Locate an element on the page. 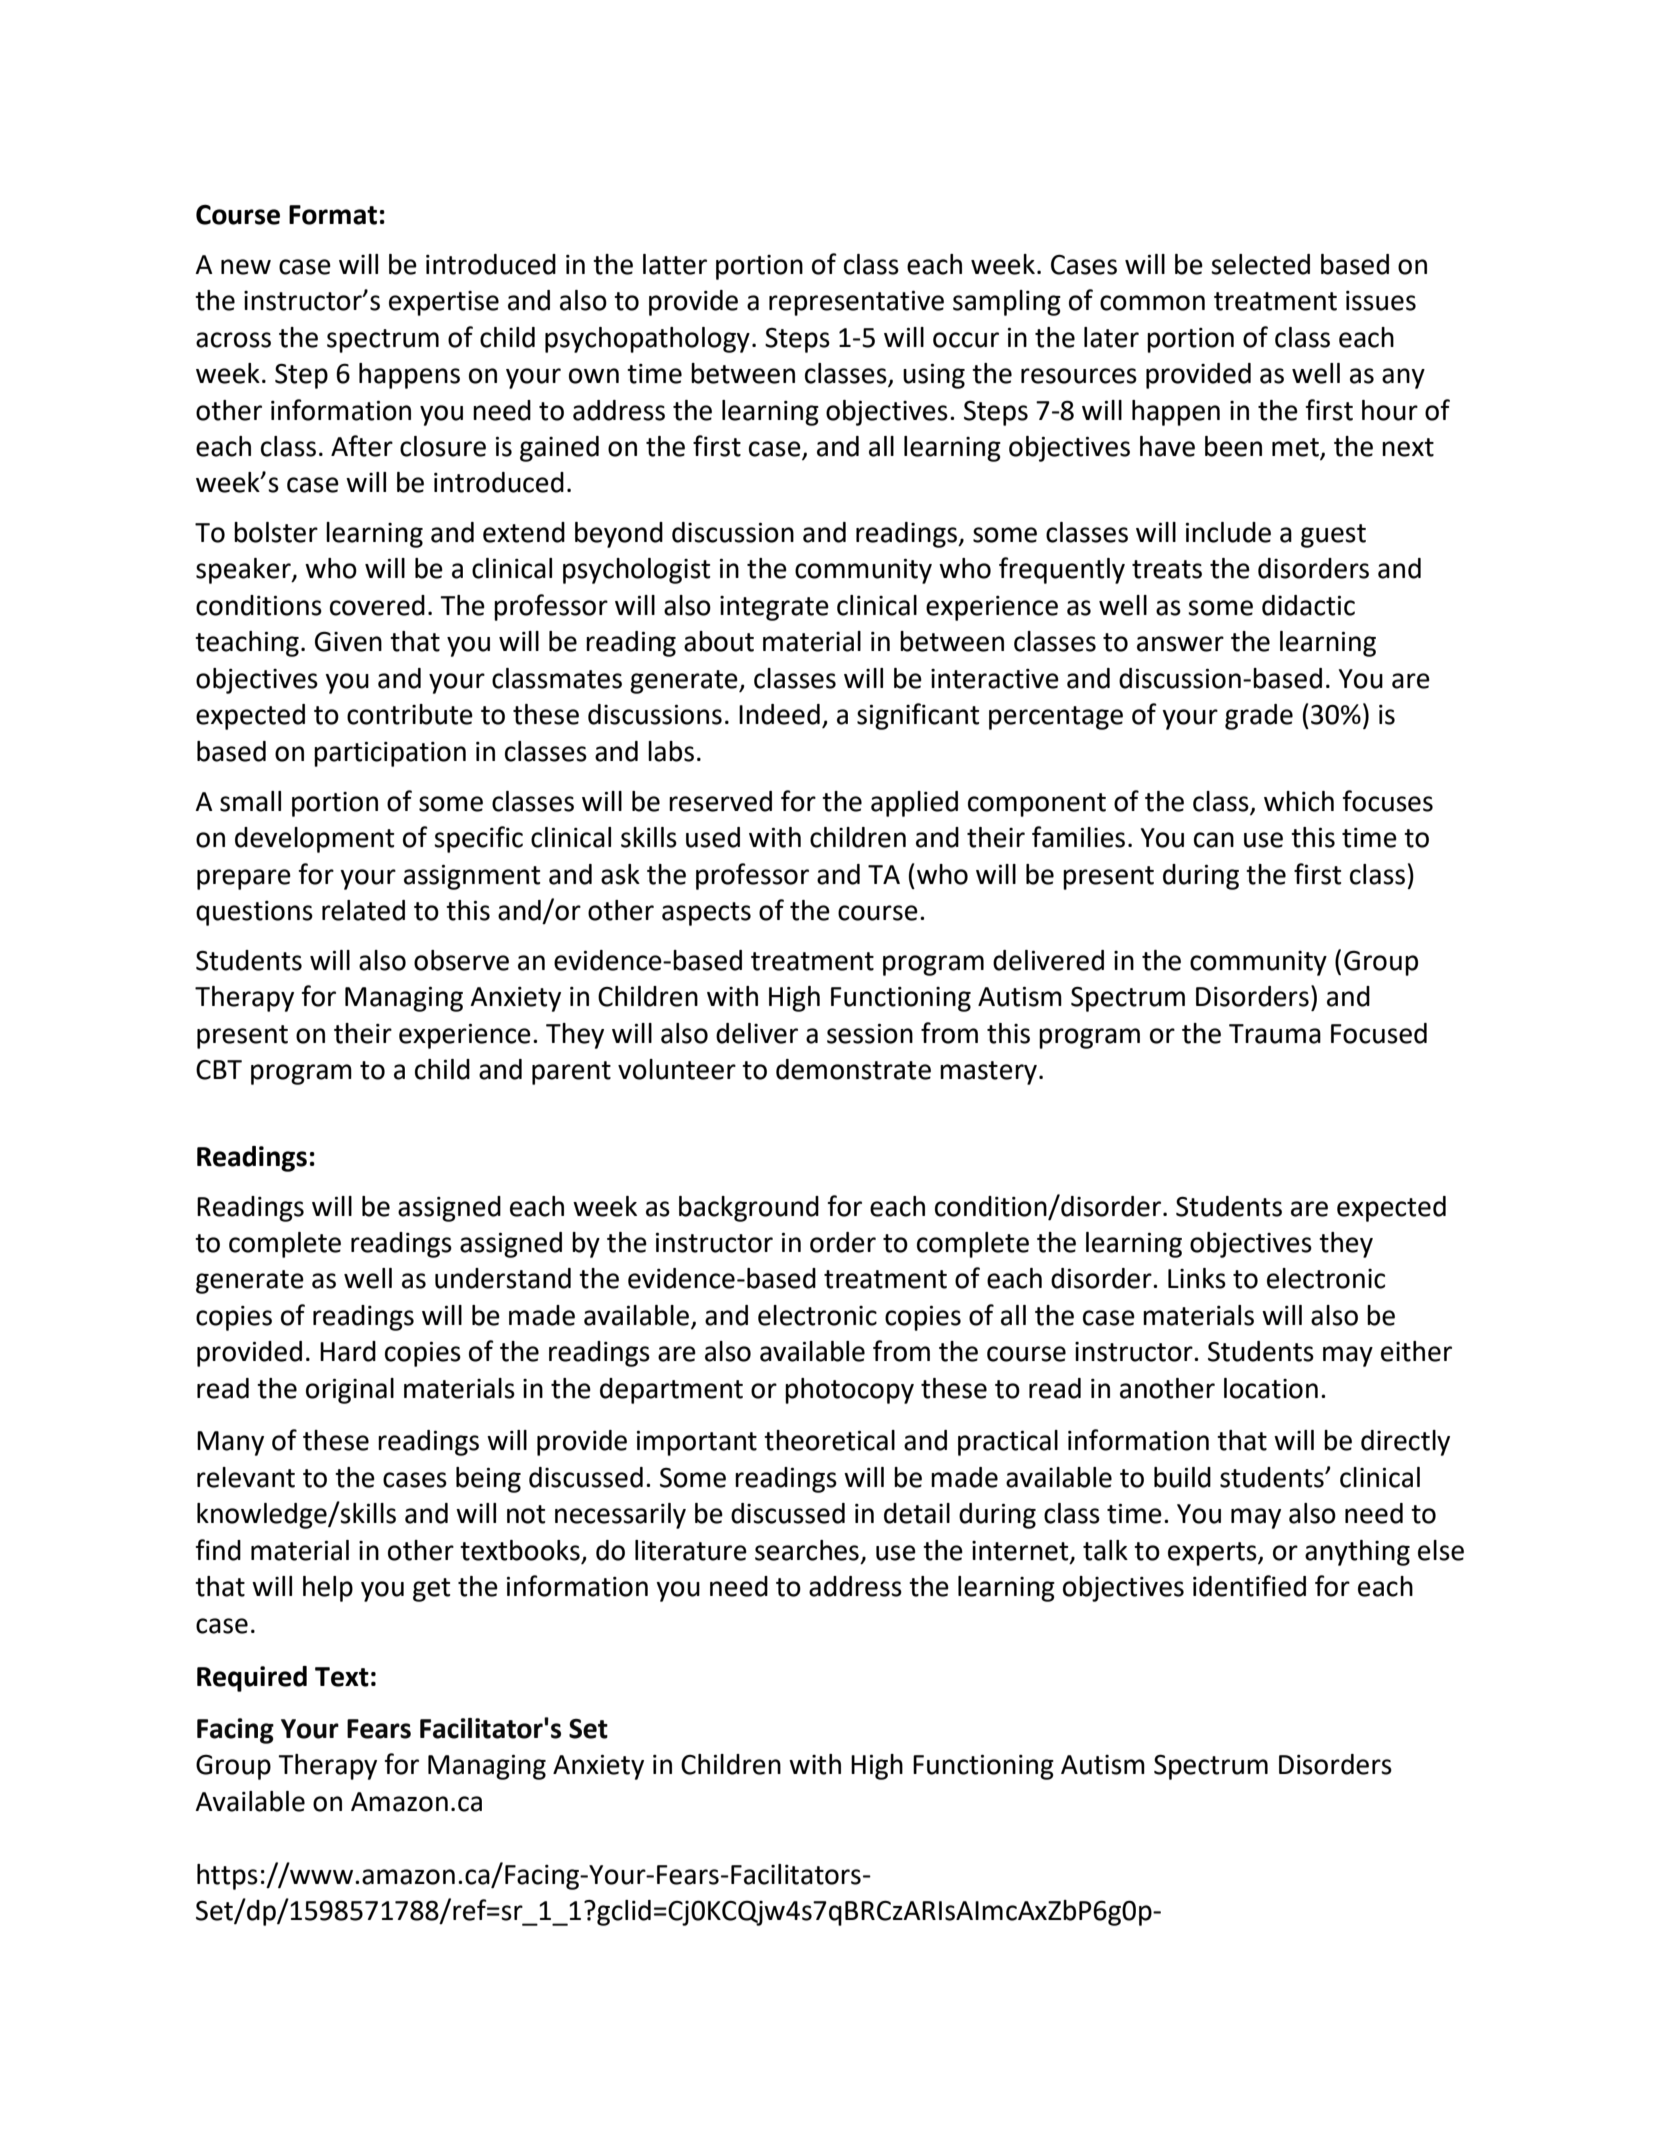 Image resolution: width=1661 pixels, height=2150 pixels. identified is located at coordinates (1249, 1586).
